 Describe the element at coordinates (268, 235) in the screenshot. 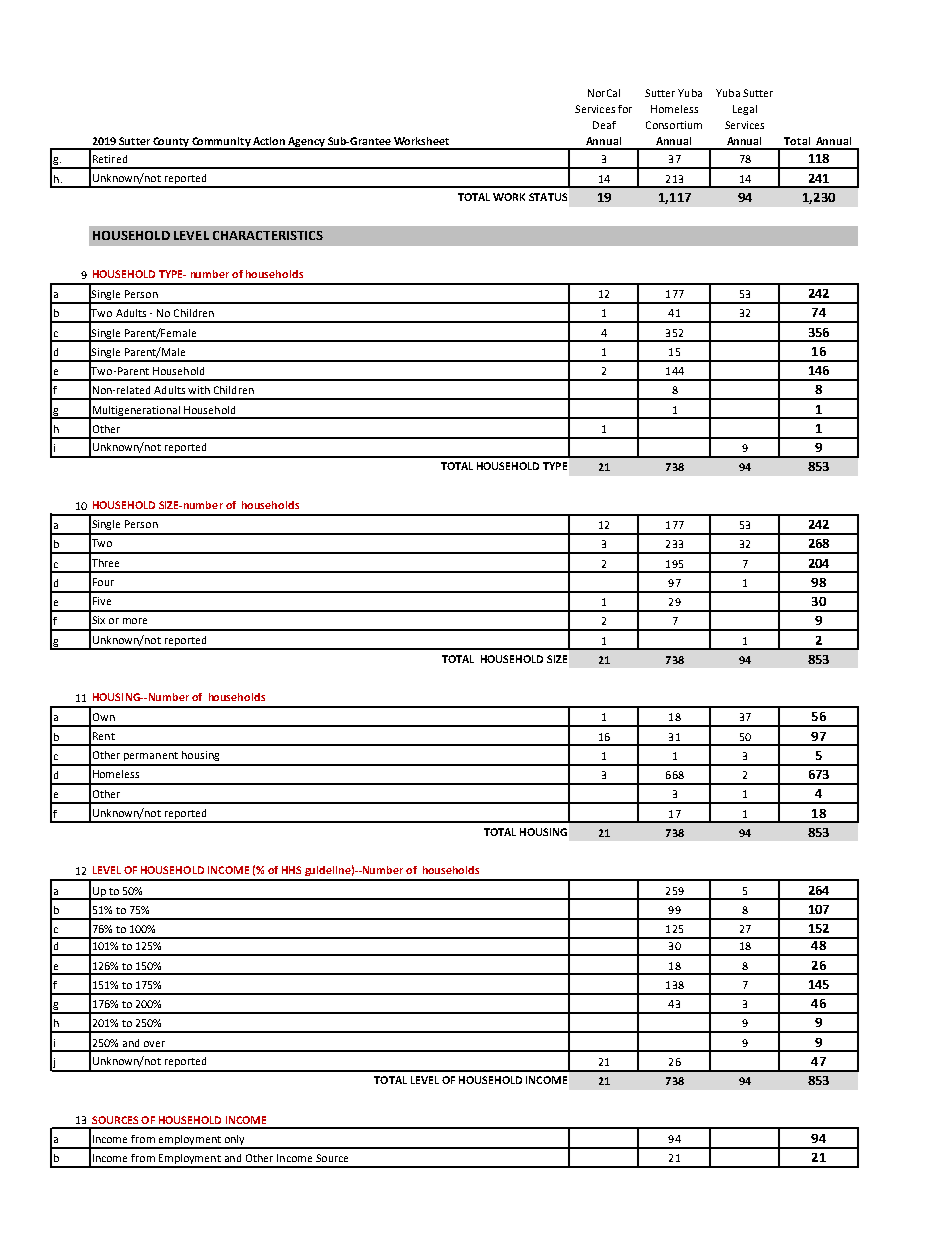

I see `CHARACTERISTICS` at that location.
